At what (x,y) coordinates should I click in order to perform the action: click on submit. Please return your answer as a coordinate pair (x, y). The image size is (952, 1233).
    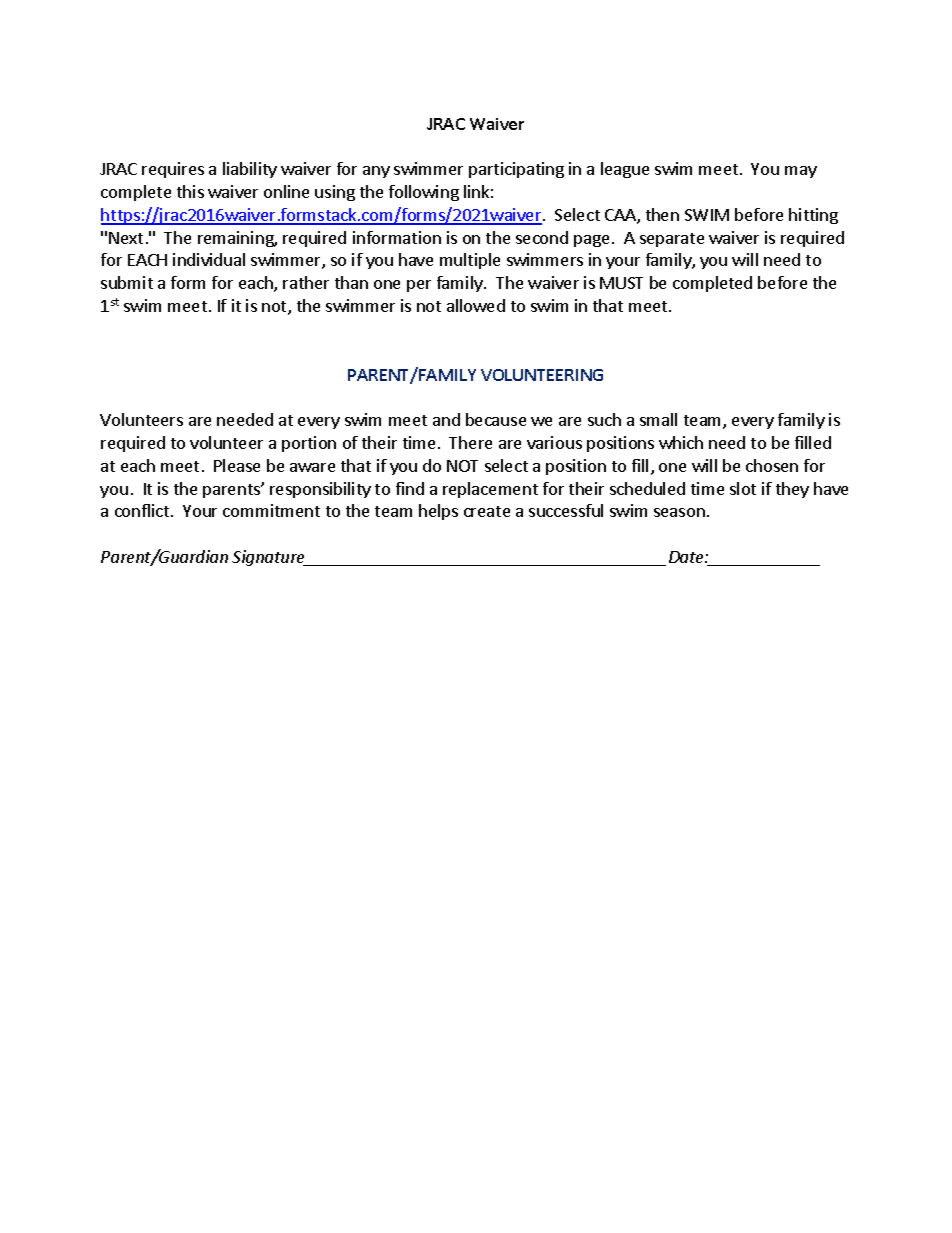
    Looking at the image, I should click on (127, 282).
